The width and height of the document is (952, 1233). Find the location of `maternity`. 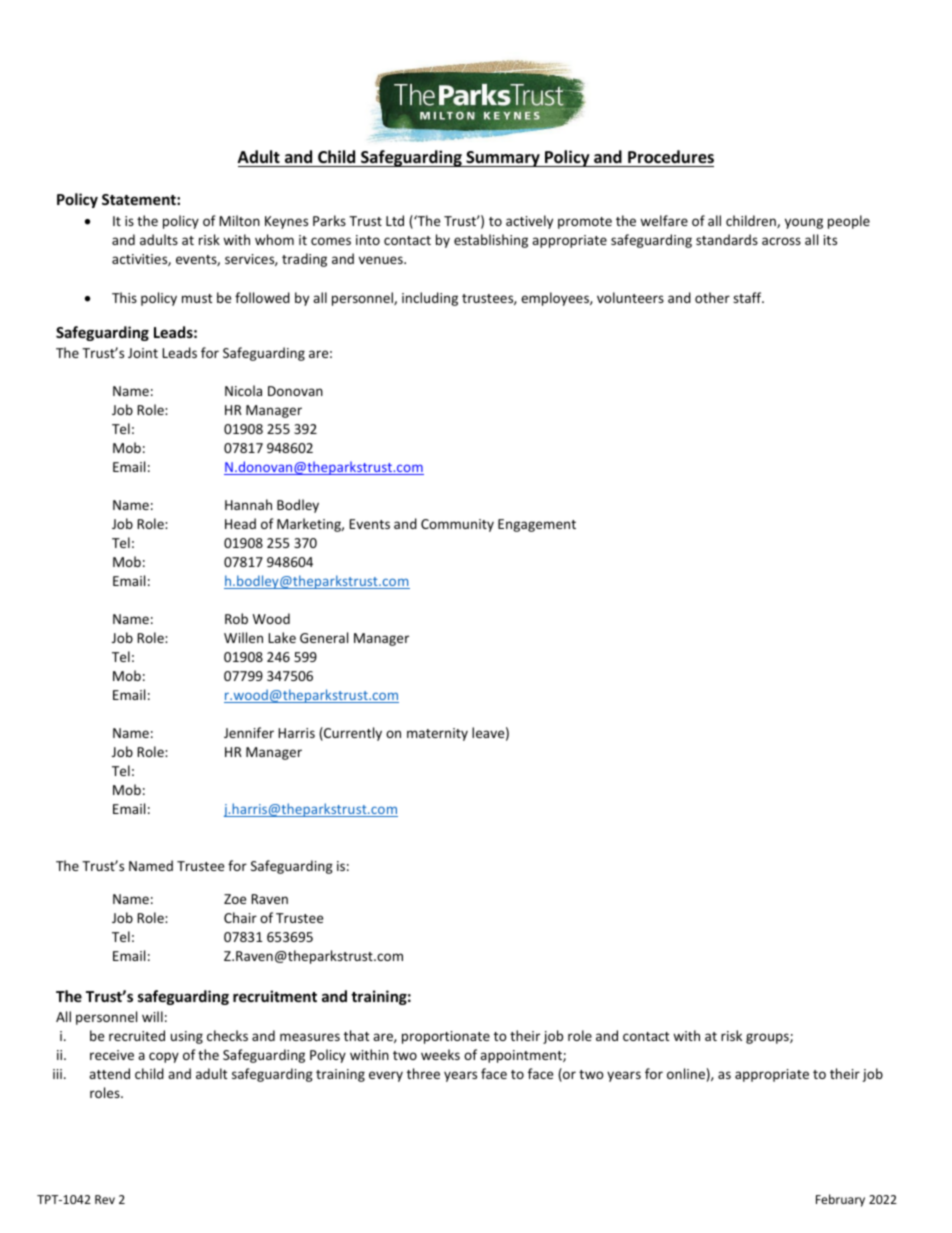

maternity is located at coordinates (437, 734).
